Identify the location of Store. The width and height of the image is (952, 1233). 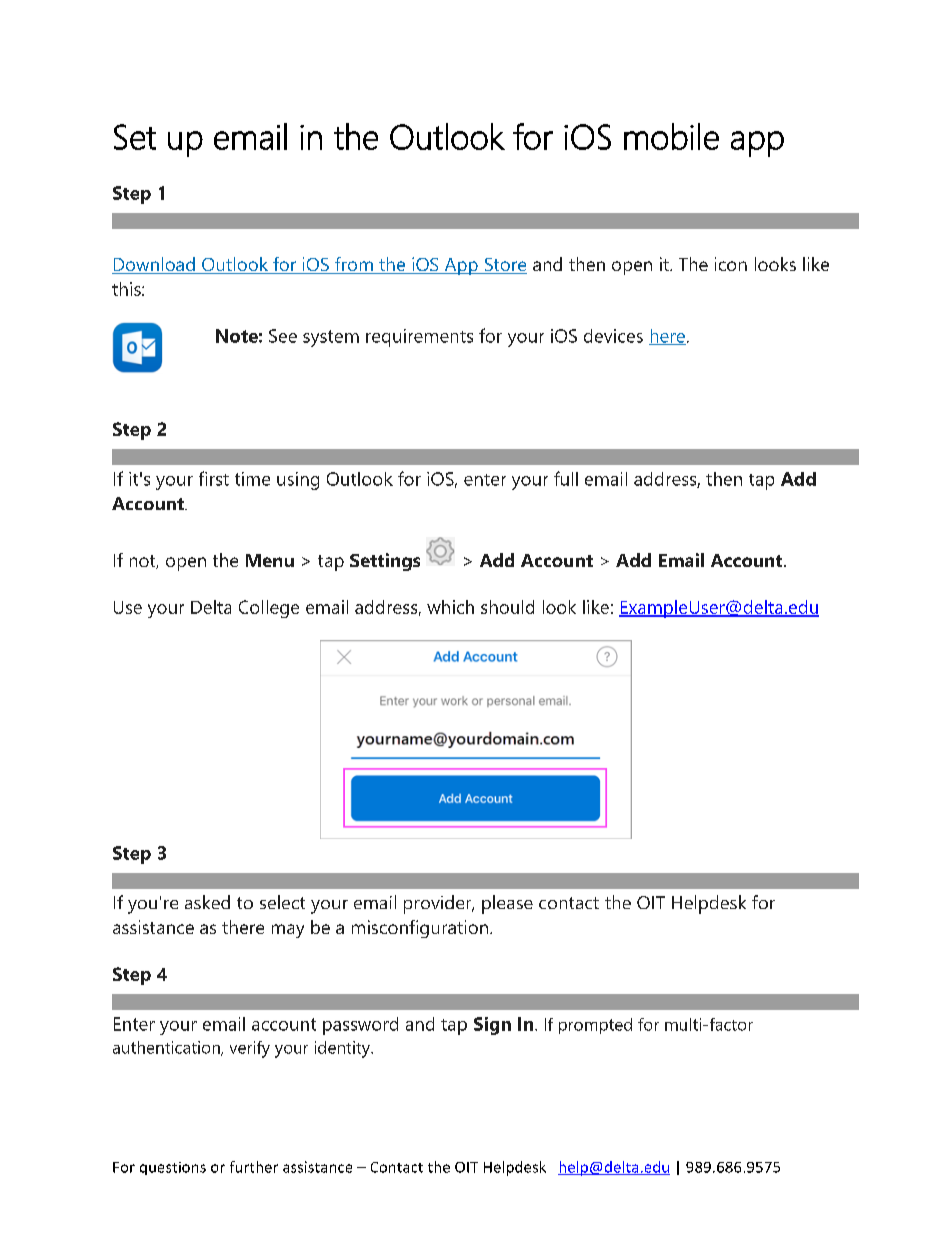
(504, 266).
